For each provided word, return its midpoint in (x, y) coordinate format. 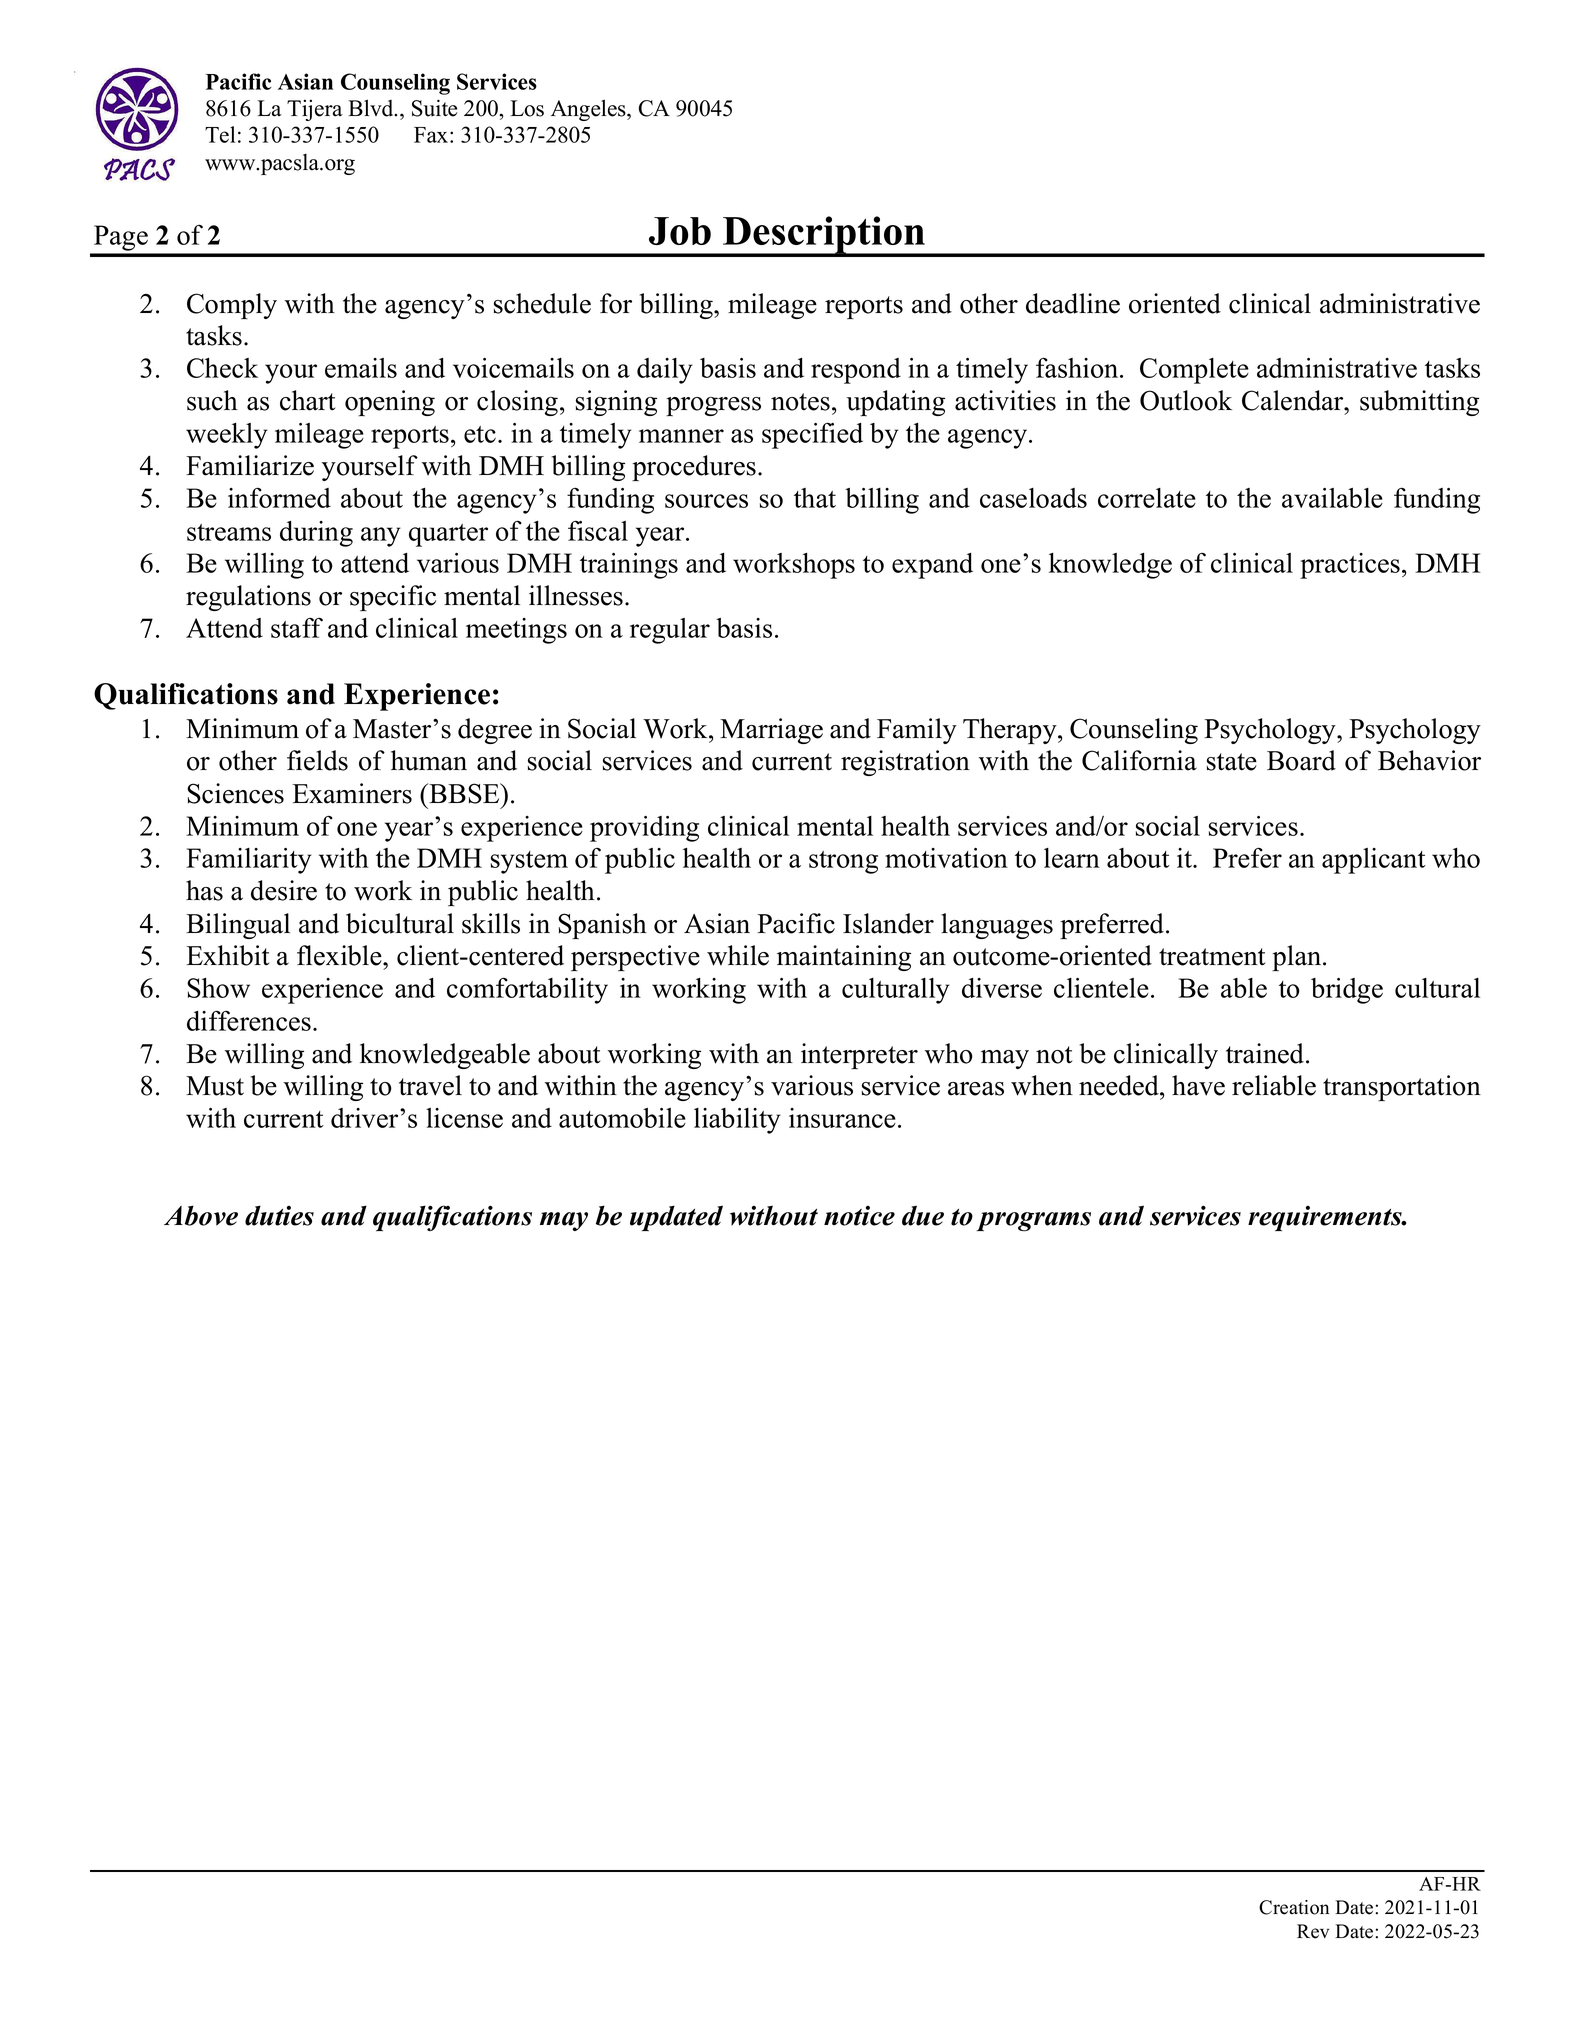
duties (279, 1215)
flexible (340, 955)
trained (1266, 1053)
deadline (1073, 303)
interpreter (859, 1056)
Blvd (372, 108)
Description (824, 236)
